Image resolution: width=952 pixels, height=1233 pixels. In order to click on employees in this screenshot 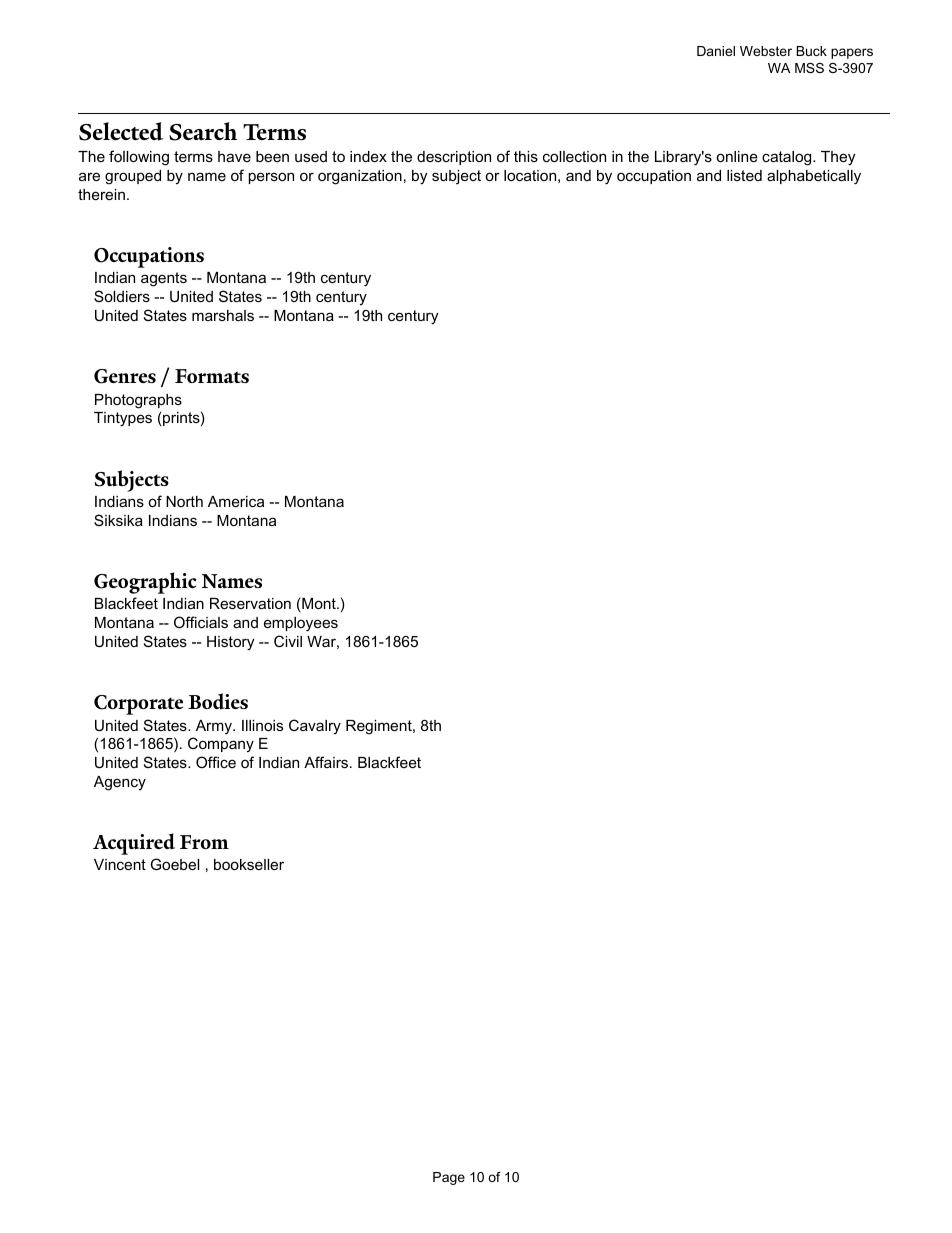, I will do `click(301, 624)`.
